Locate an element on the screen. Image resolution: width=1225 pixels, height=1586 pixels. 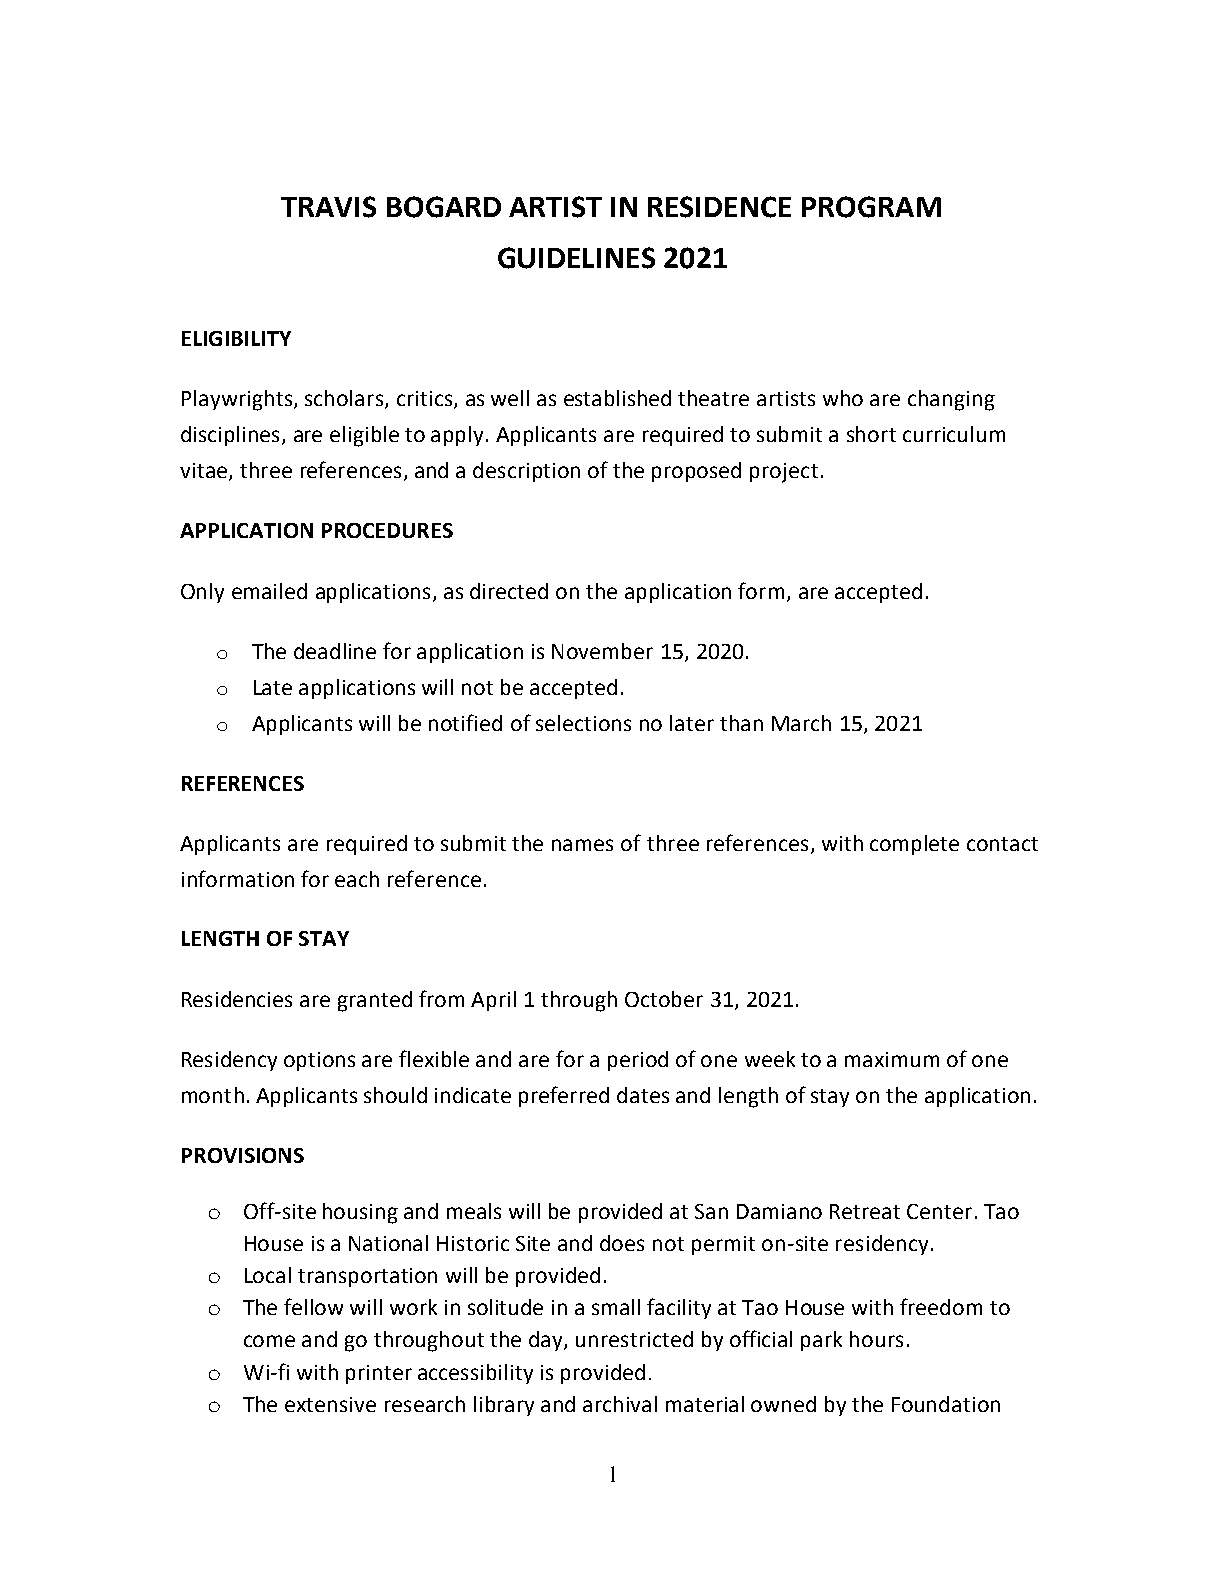
names is located at coordinates (582, 845).
